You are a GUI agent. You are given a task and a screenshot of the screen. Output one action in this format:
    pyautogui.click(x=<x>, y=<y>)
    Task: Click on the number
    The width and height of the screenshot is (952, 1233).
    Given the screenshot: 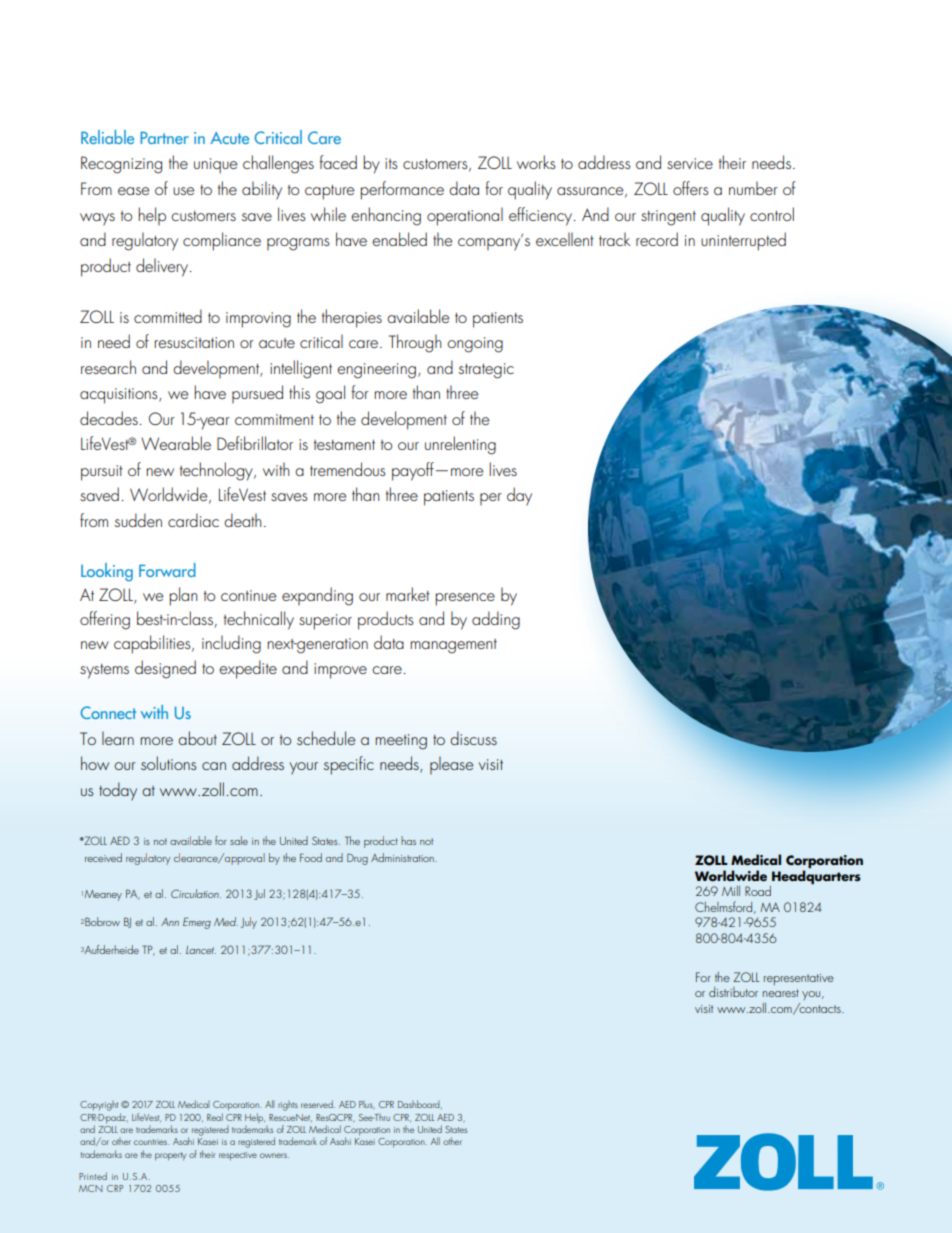 What is the action you would take?
    pyautogui.click(x=753, y=188)
